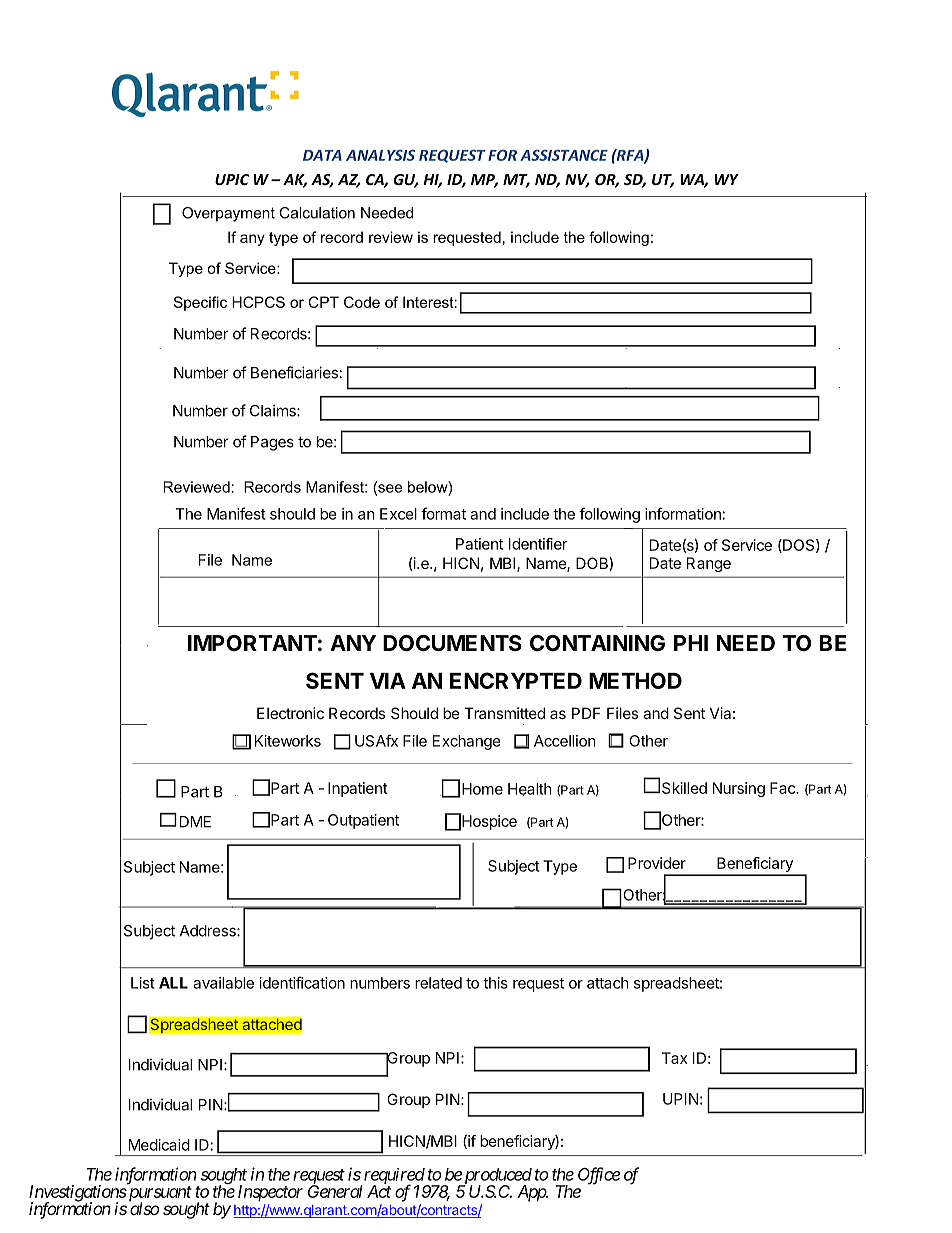  I want to click on pursuant, so click(159, 1195).
